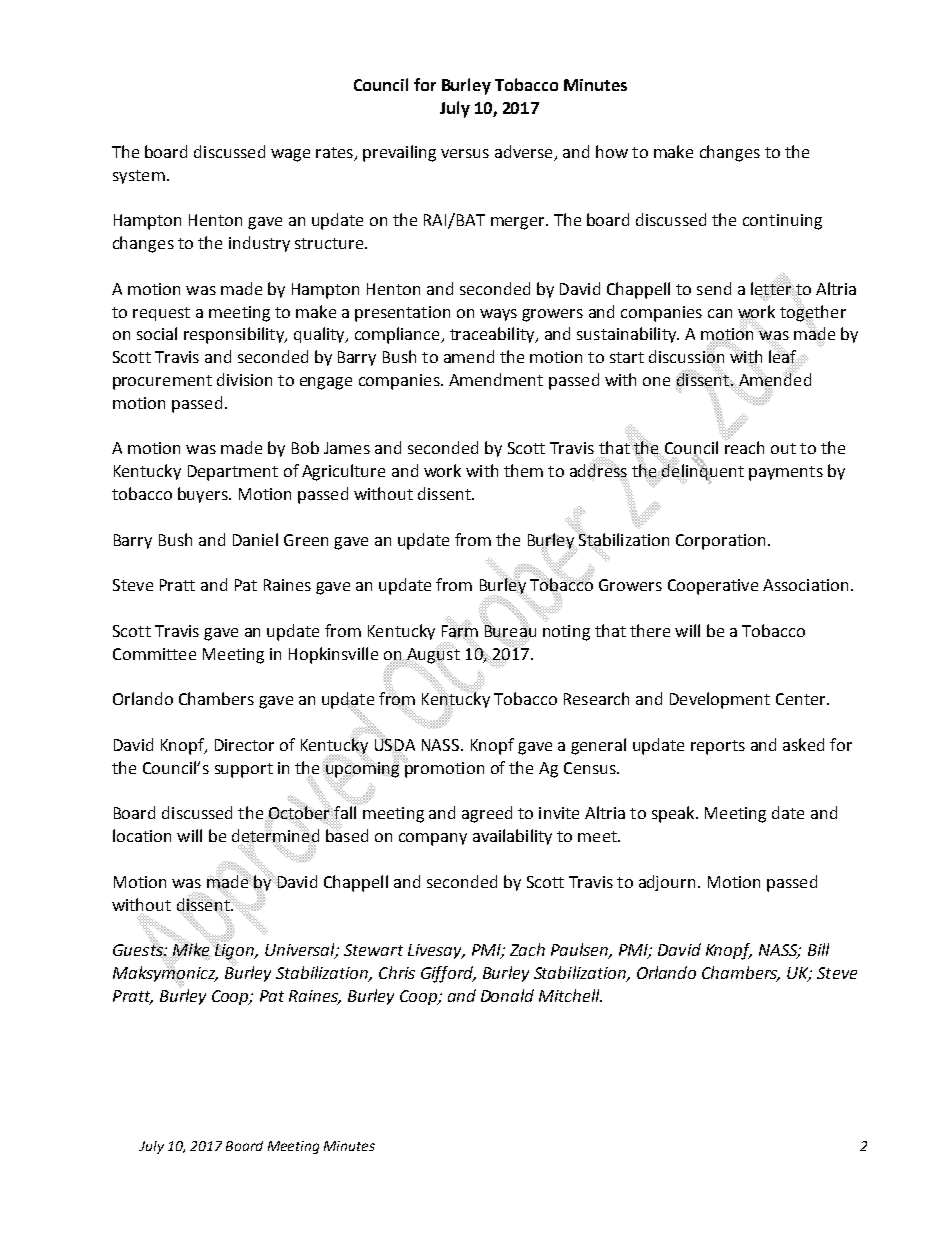 The image size is (952, 1233). Describe the element at coordinates (460, 631) in the screenshot. I see `Farm` at that location.
